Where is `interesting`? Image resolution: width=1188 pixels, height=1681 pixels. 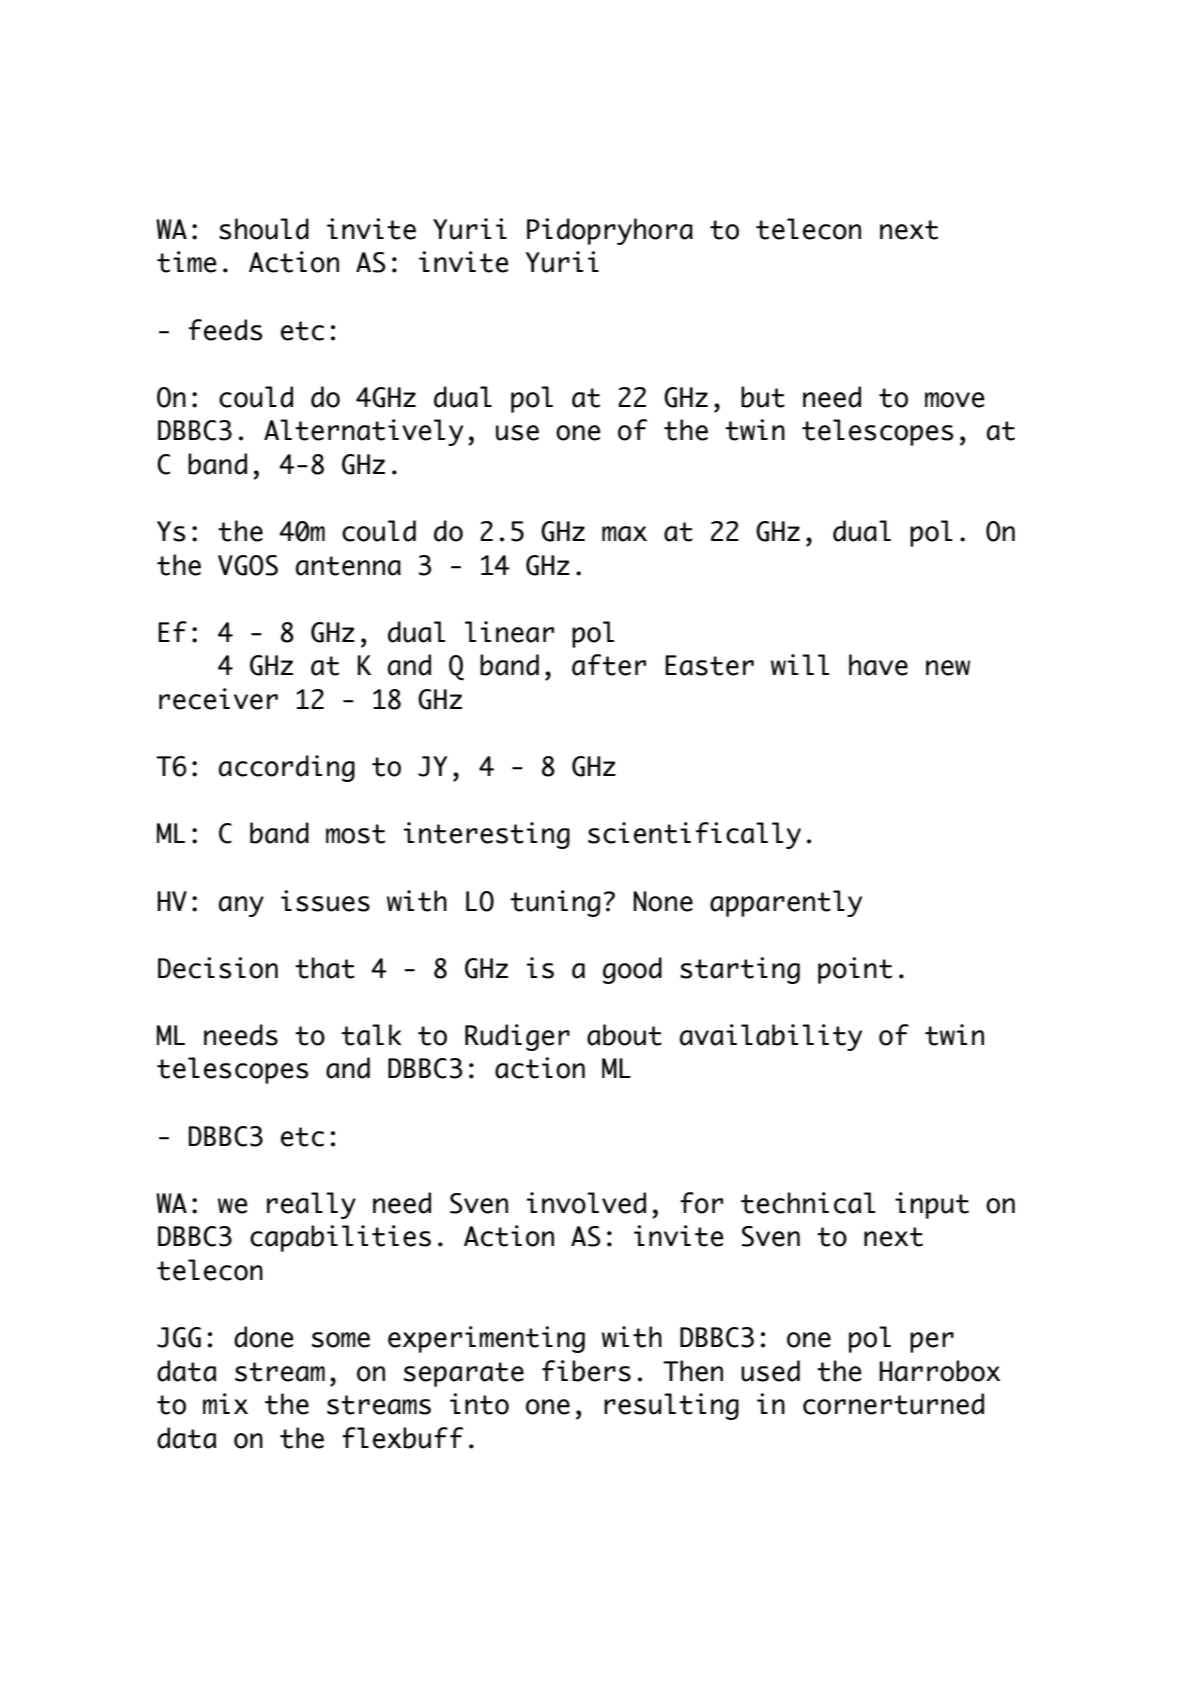
interesting is located at coordinates (487, 835).
